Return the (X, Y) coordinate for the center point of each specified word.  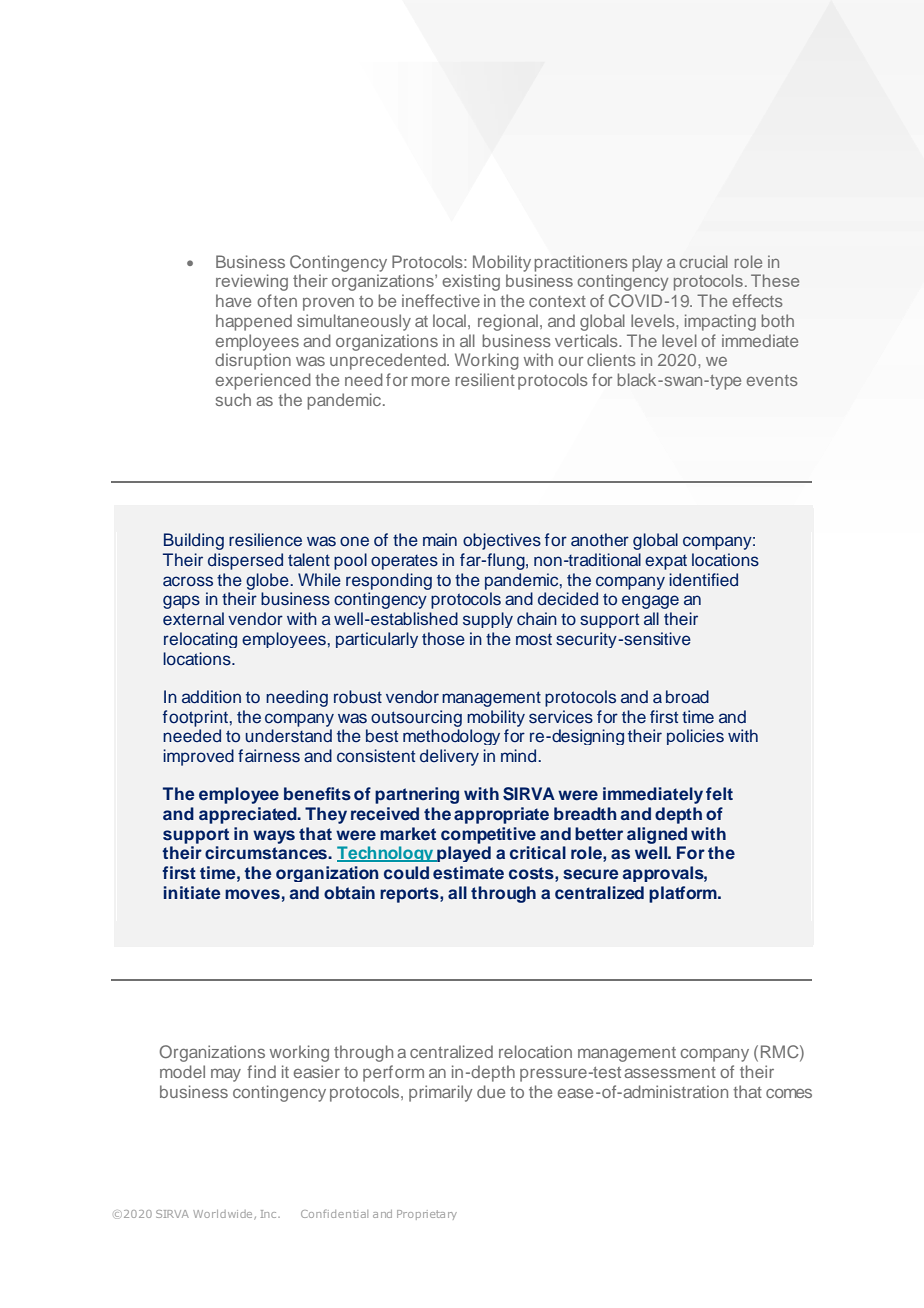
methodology (451, 737)
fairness (269, 756)
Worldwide (224, 1215)
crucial (704, 261)
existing (471, 282)
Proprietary (427, 1215)
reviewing (252, 282)
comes (789, 1093)
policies (695, 737)
